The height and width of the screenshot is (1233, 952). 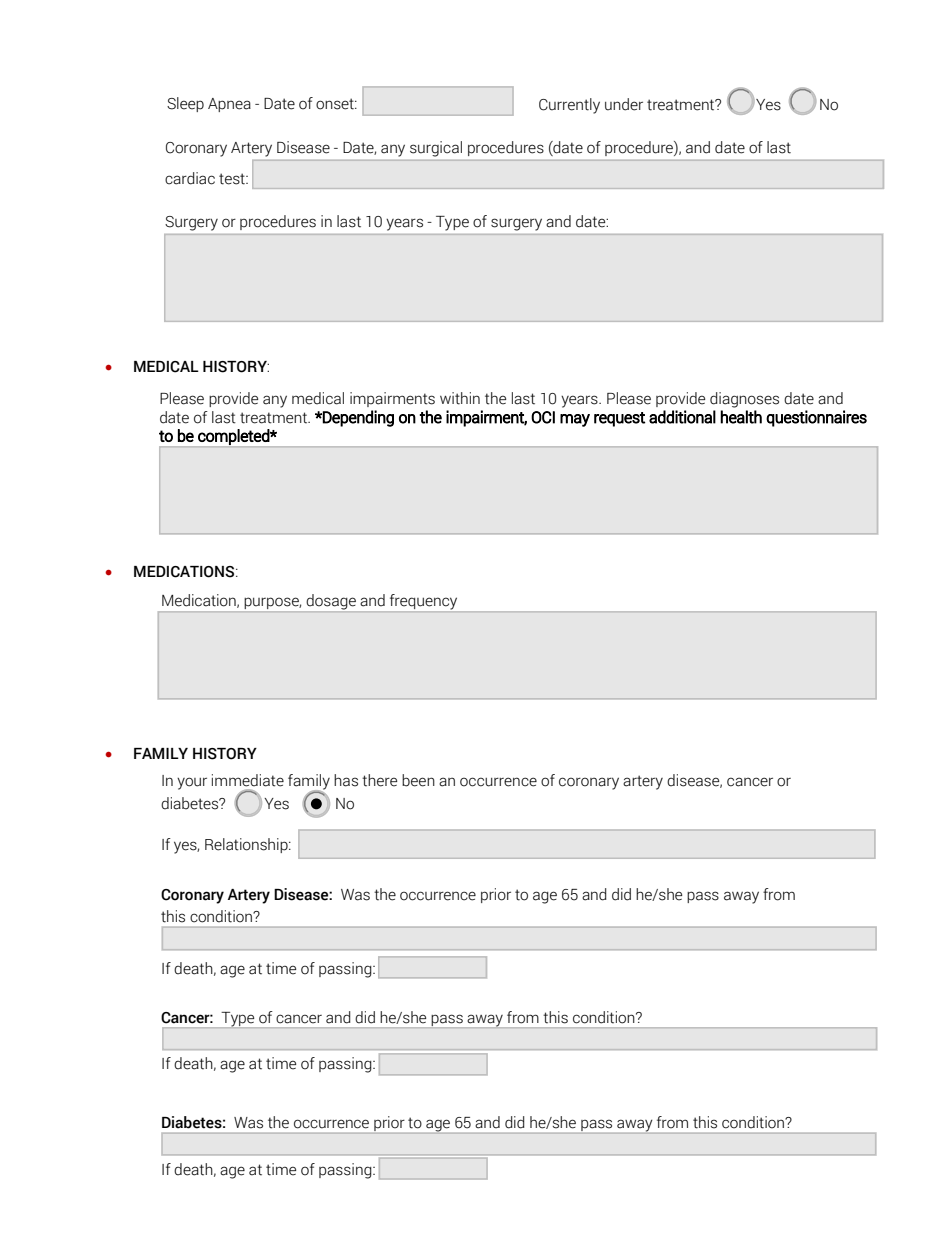 What do you see at coordinates (229, 105) in the screenshot?
I see `Apnea` at bounding box center [229, 105].
